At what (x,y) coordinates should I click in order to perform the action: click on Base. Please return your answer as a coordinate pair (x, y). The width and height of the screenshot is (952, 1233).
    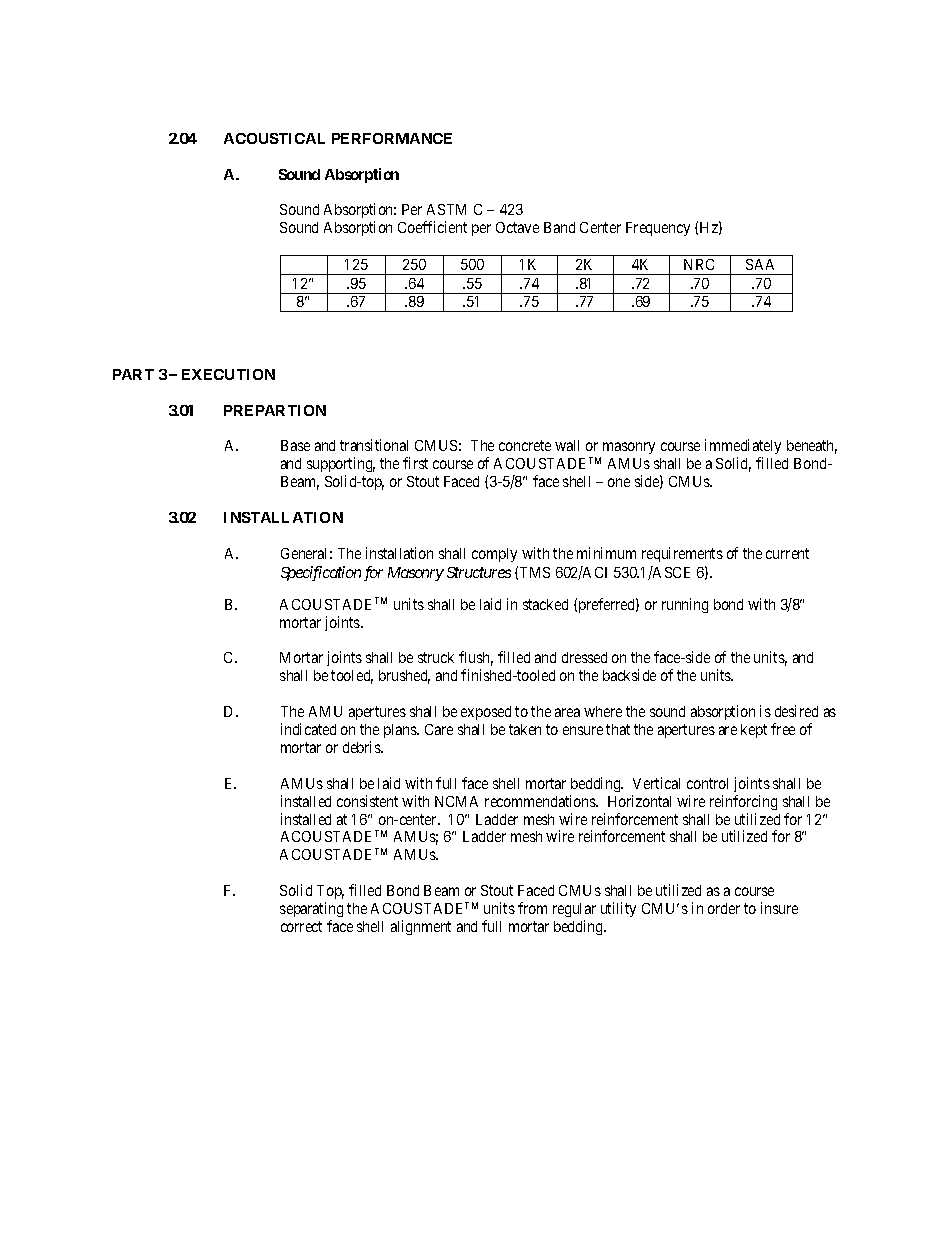
    Looking at the image, I should click on (295, 445).
